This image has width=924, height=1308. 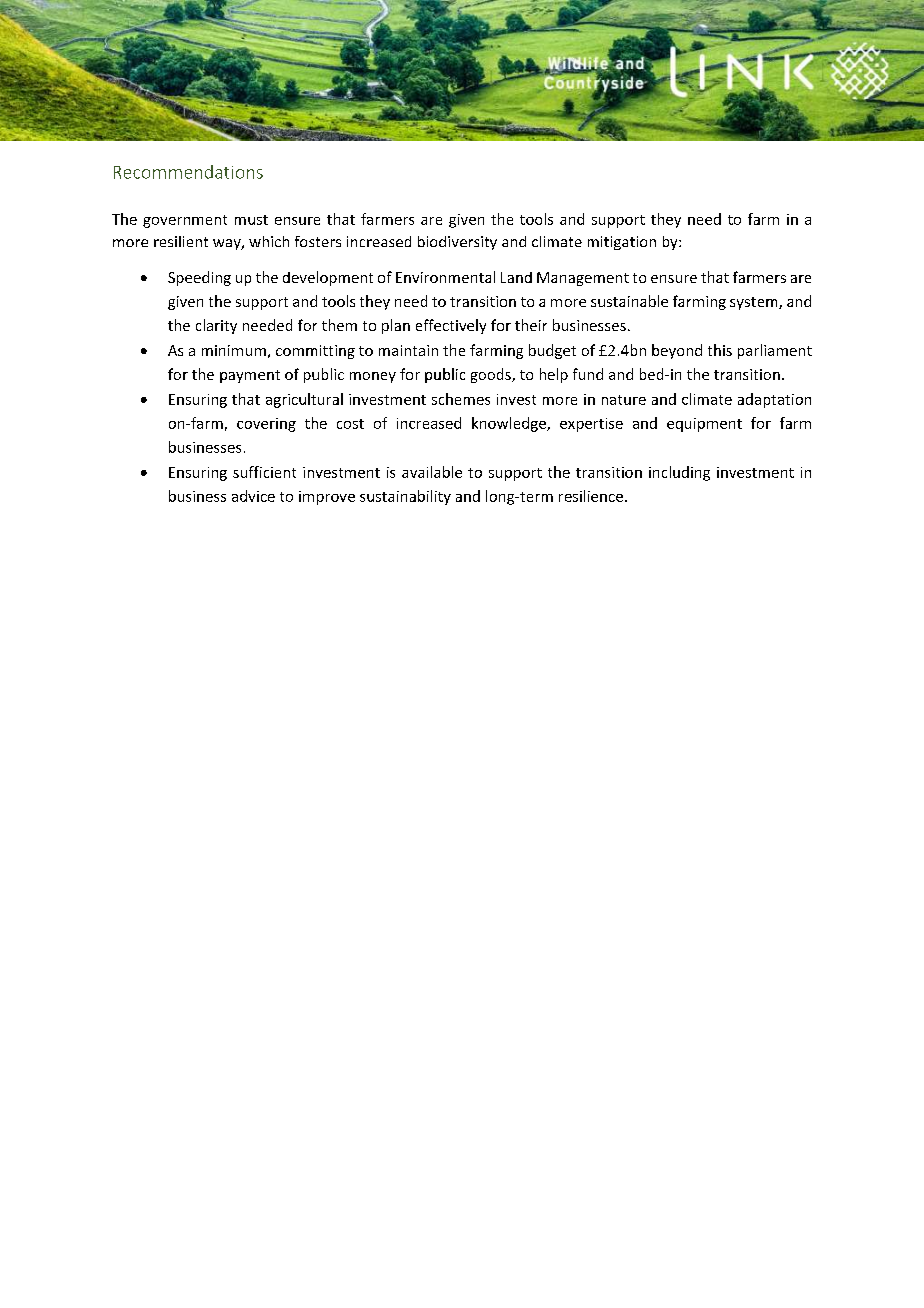 I want to click on biodiversity, so click(x=457, y=243).
